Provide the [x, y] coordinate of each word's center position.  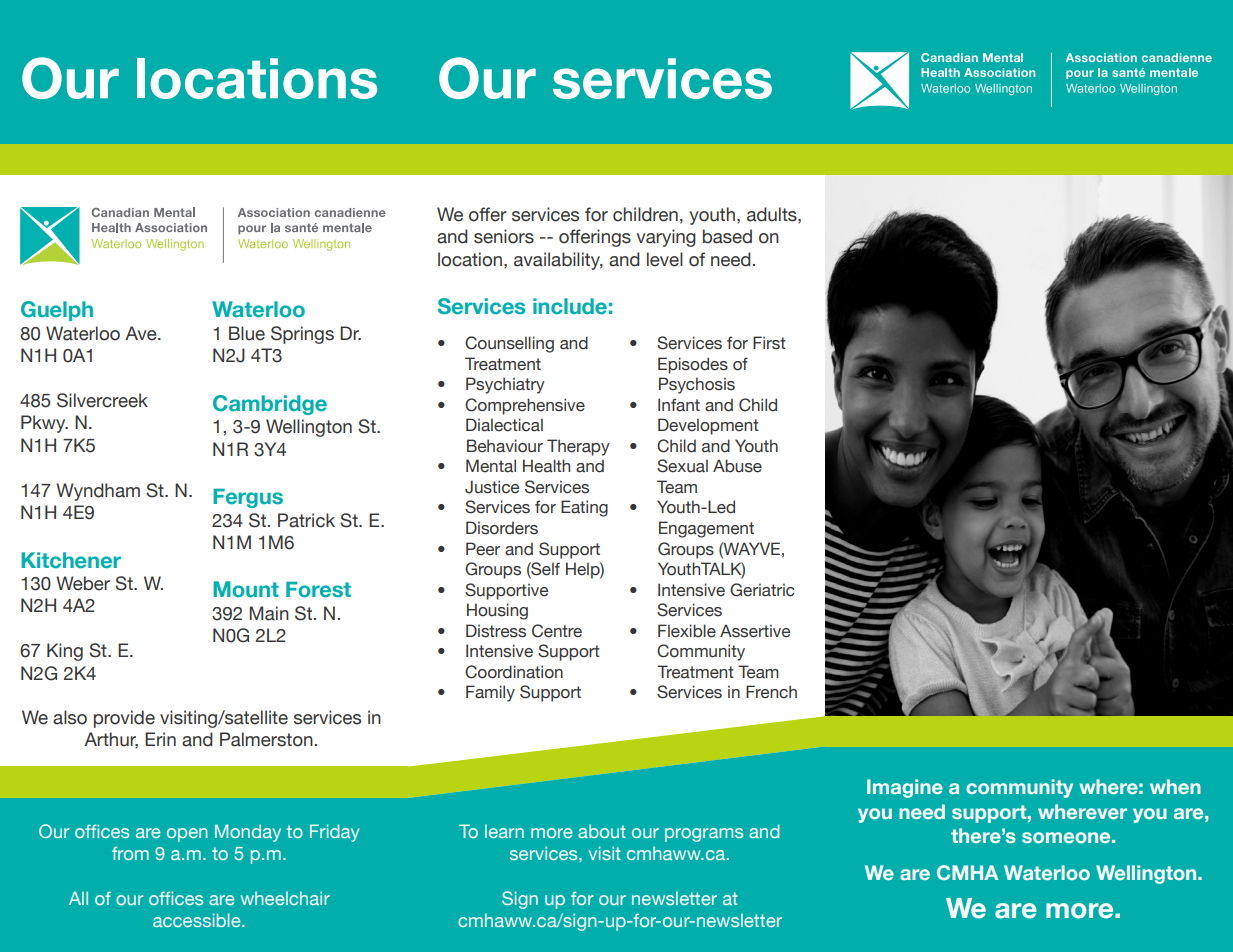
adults [773, 214]
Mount [246, 589]
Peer [483, 549]
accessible [198, 920]
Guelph [57, 311]
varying [666, 238]
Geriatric [762, 590]
